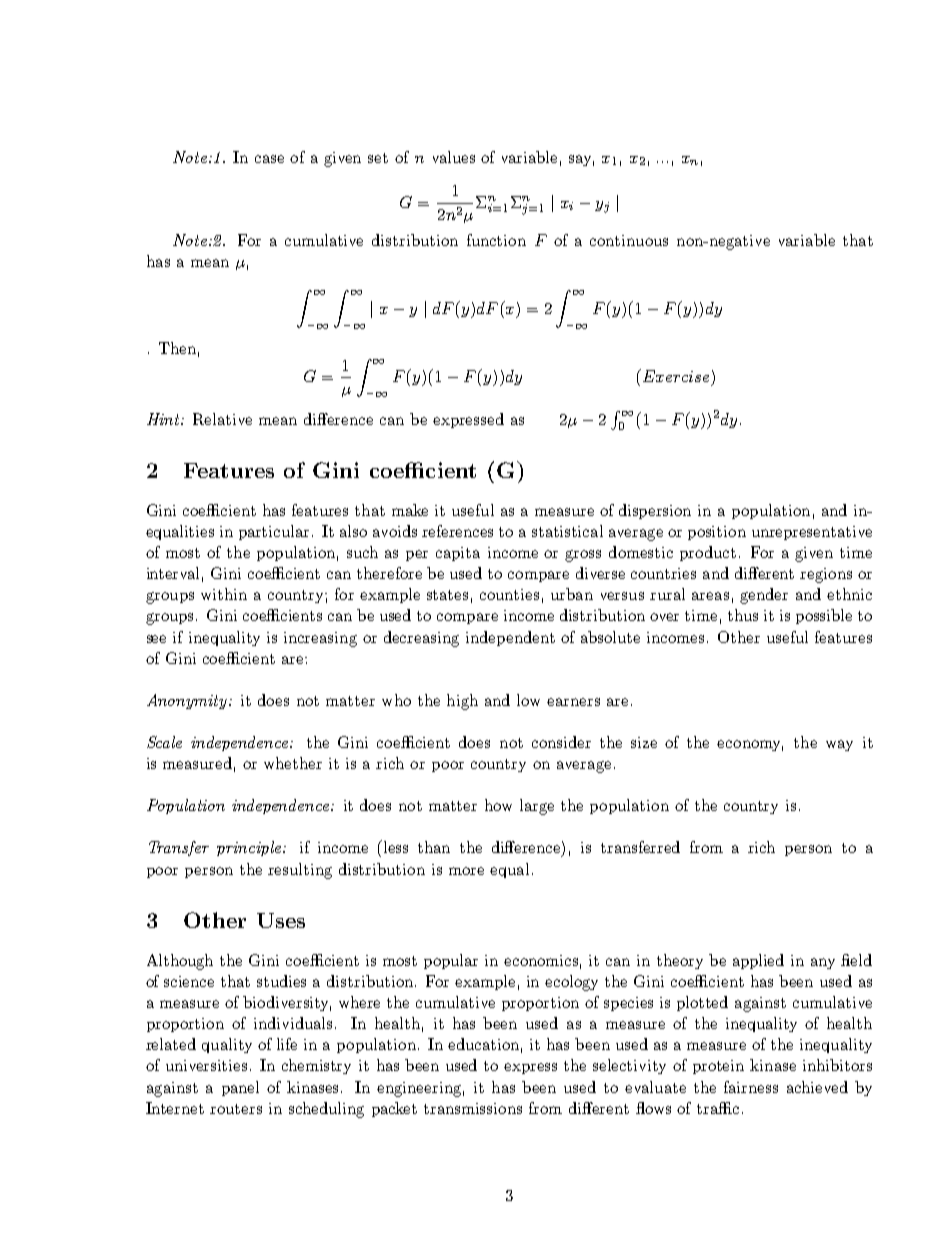  I want to click on transmissions, so click(473, 1108).
